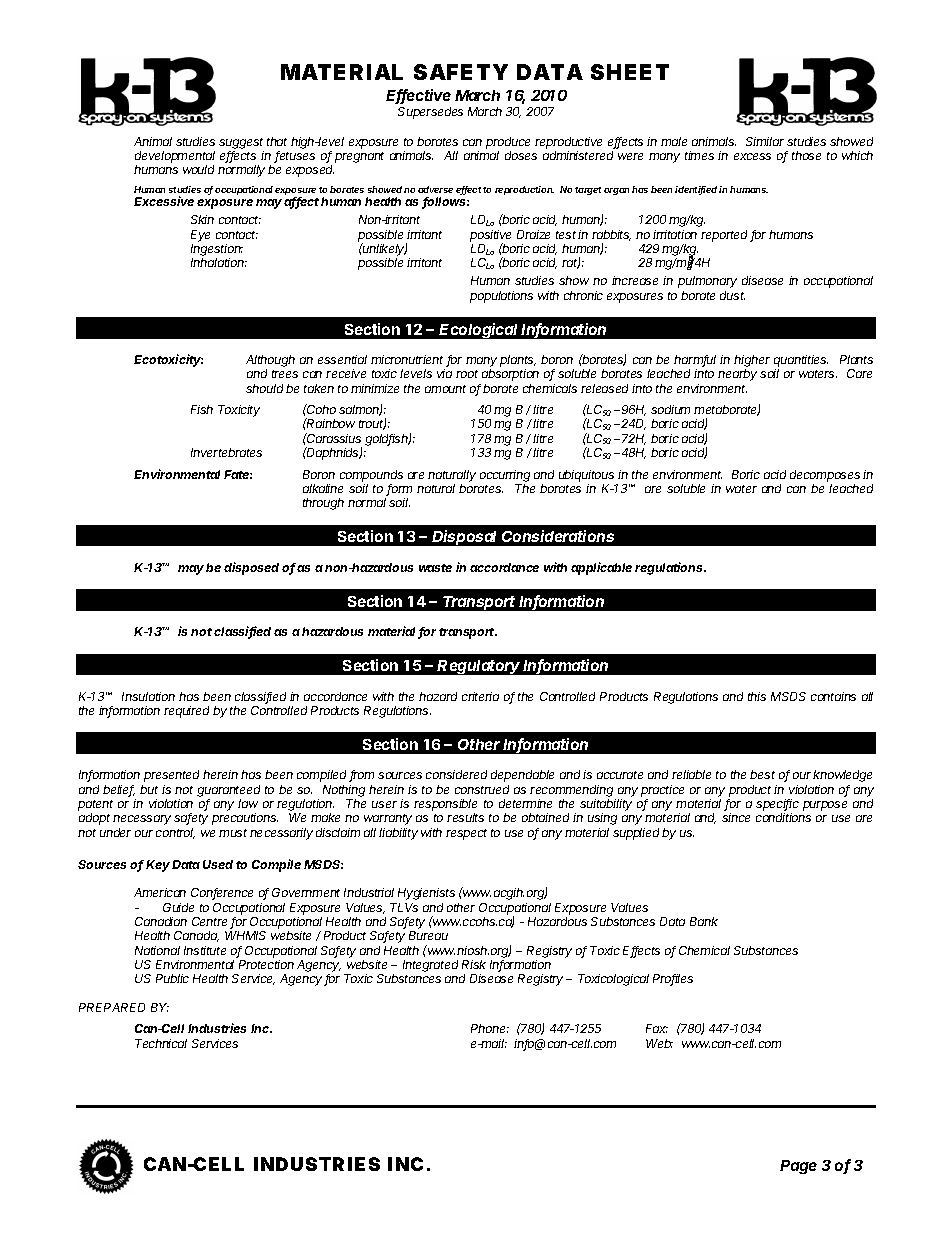 This screenshot has height=1233, width=952. Describe the element at coordinates (757, 696) in the screenshot. I see `this` at that location.
